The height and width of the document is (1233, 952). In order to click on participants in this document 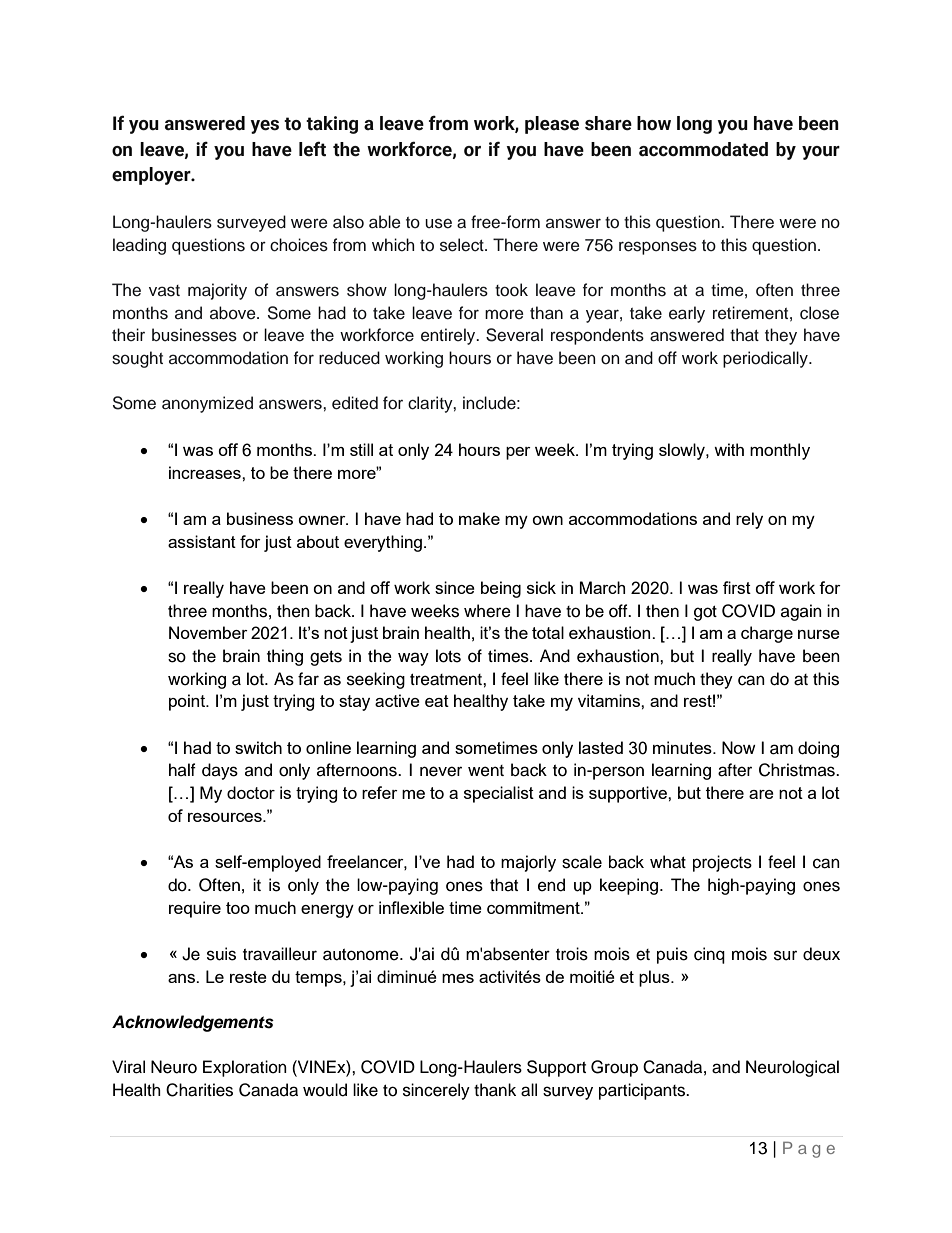, I will do `click(643, 1091)`.
